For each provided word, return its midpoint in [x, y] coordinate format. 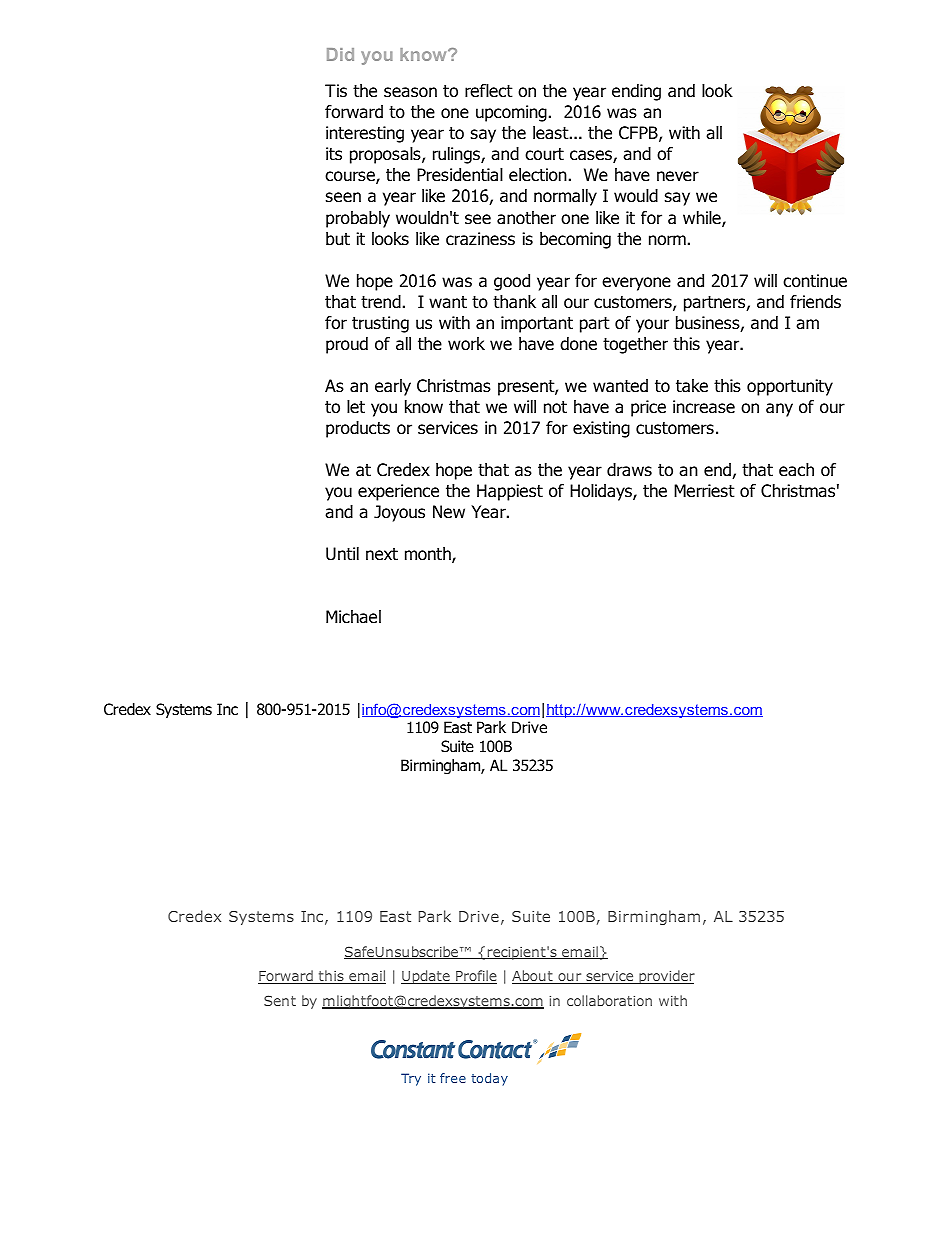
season [410, 92]
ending [636, 92]
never [678, 176]
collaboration [609, 1000]
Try [411, 1079]
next [382, 554]
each [796, 470]
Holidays [602, 492]
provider [666, 977]
